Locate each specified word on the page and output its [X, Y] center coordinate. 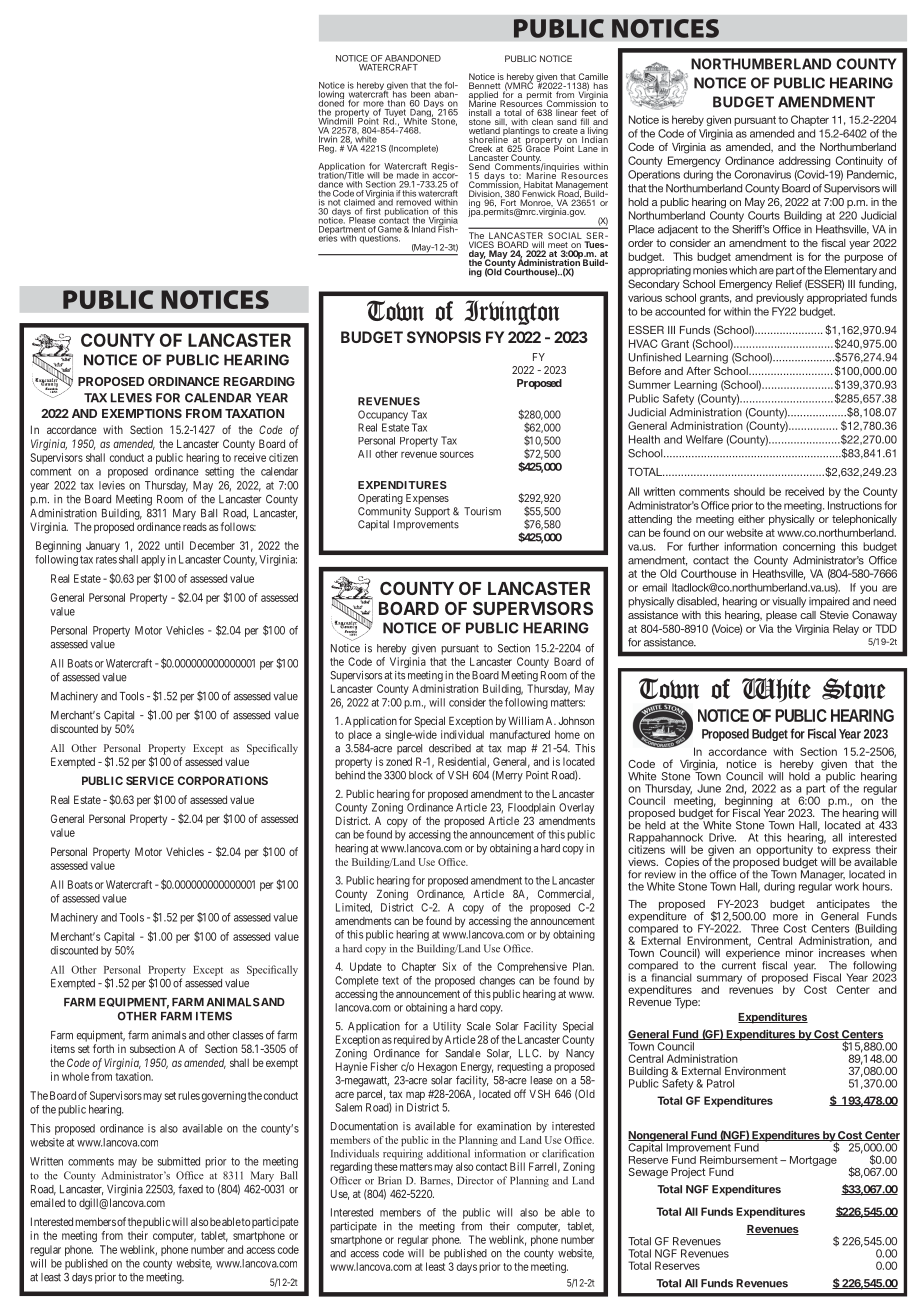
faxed [190, 1189]
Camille [593, 78]
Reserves [677, 1265]
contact [491, 1167]
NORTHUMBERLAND [761, 64]
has [400, 93]
